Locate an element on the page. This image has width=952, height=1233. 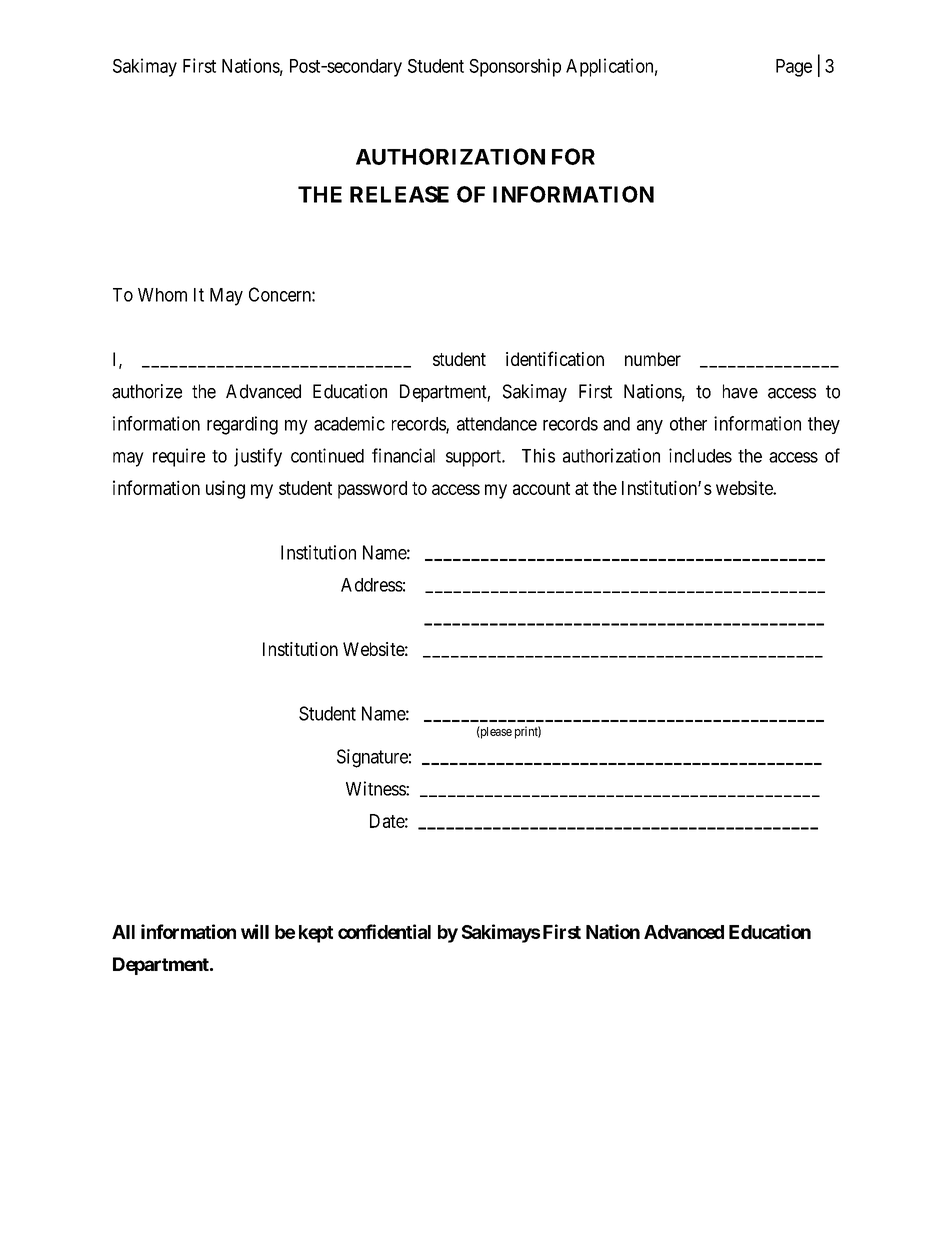
other is located at coordinates (688, 424).
